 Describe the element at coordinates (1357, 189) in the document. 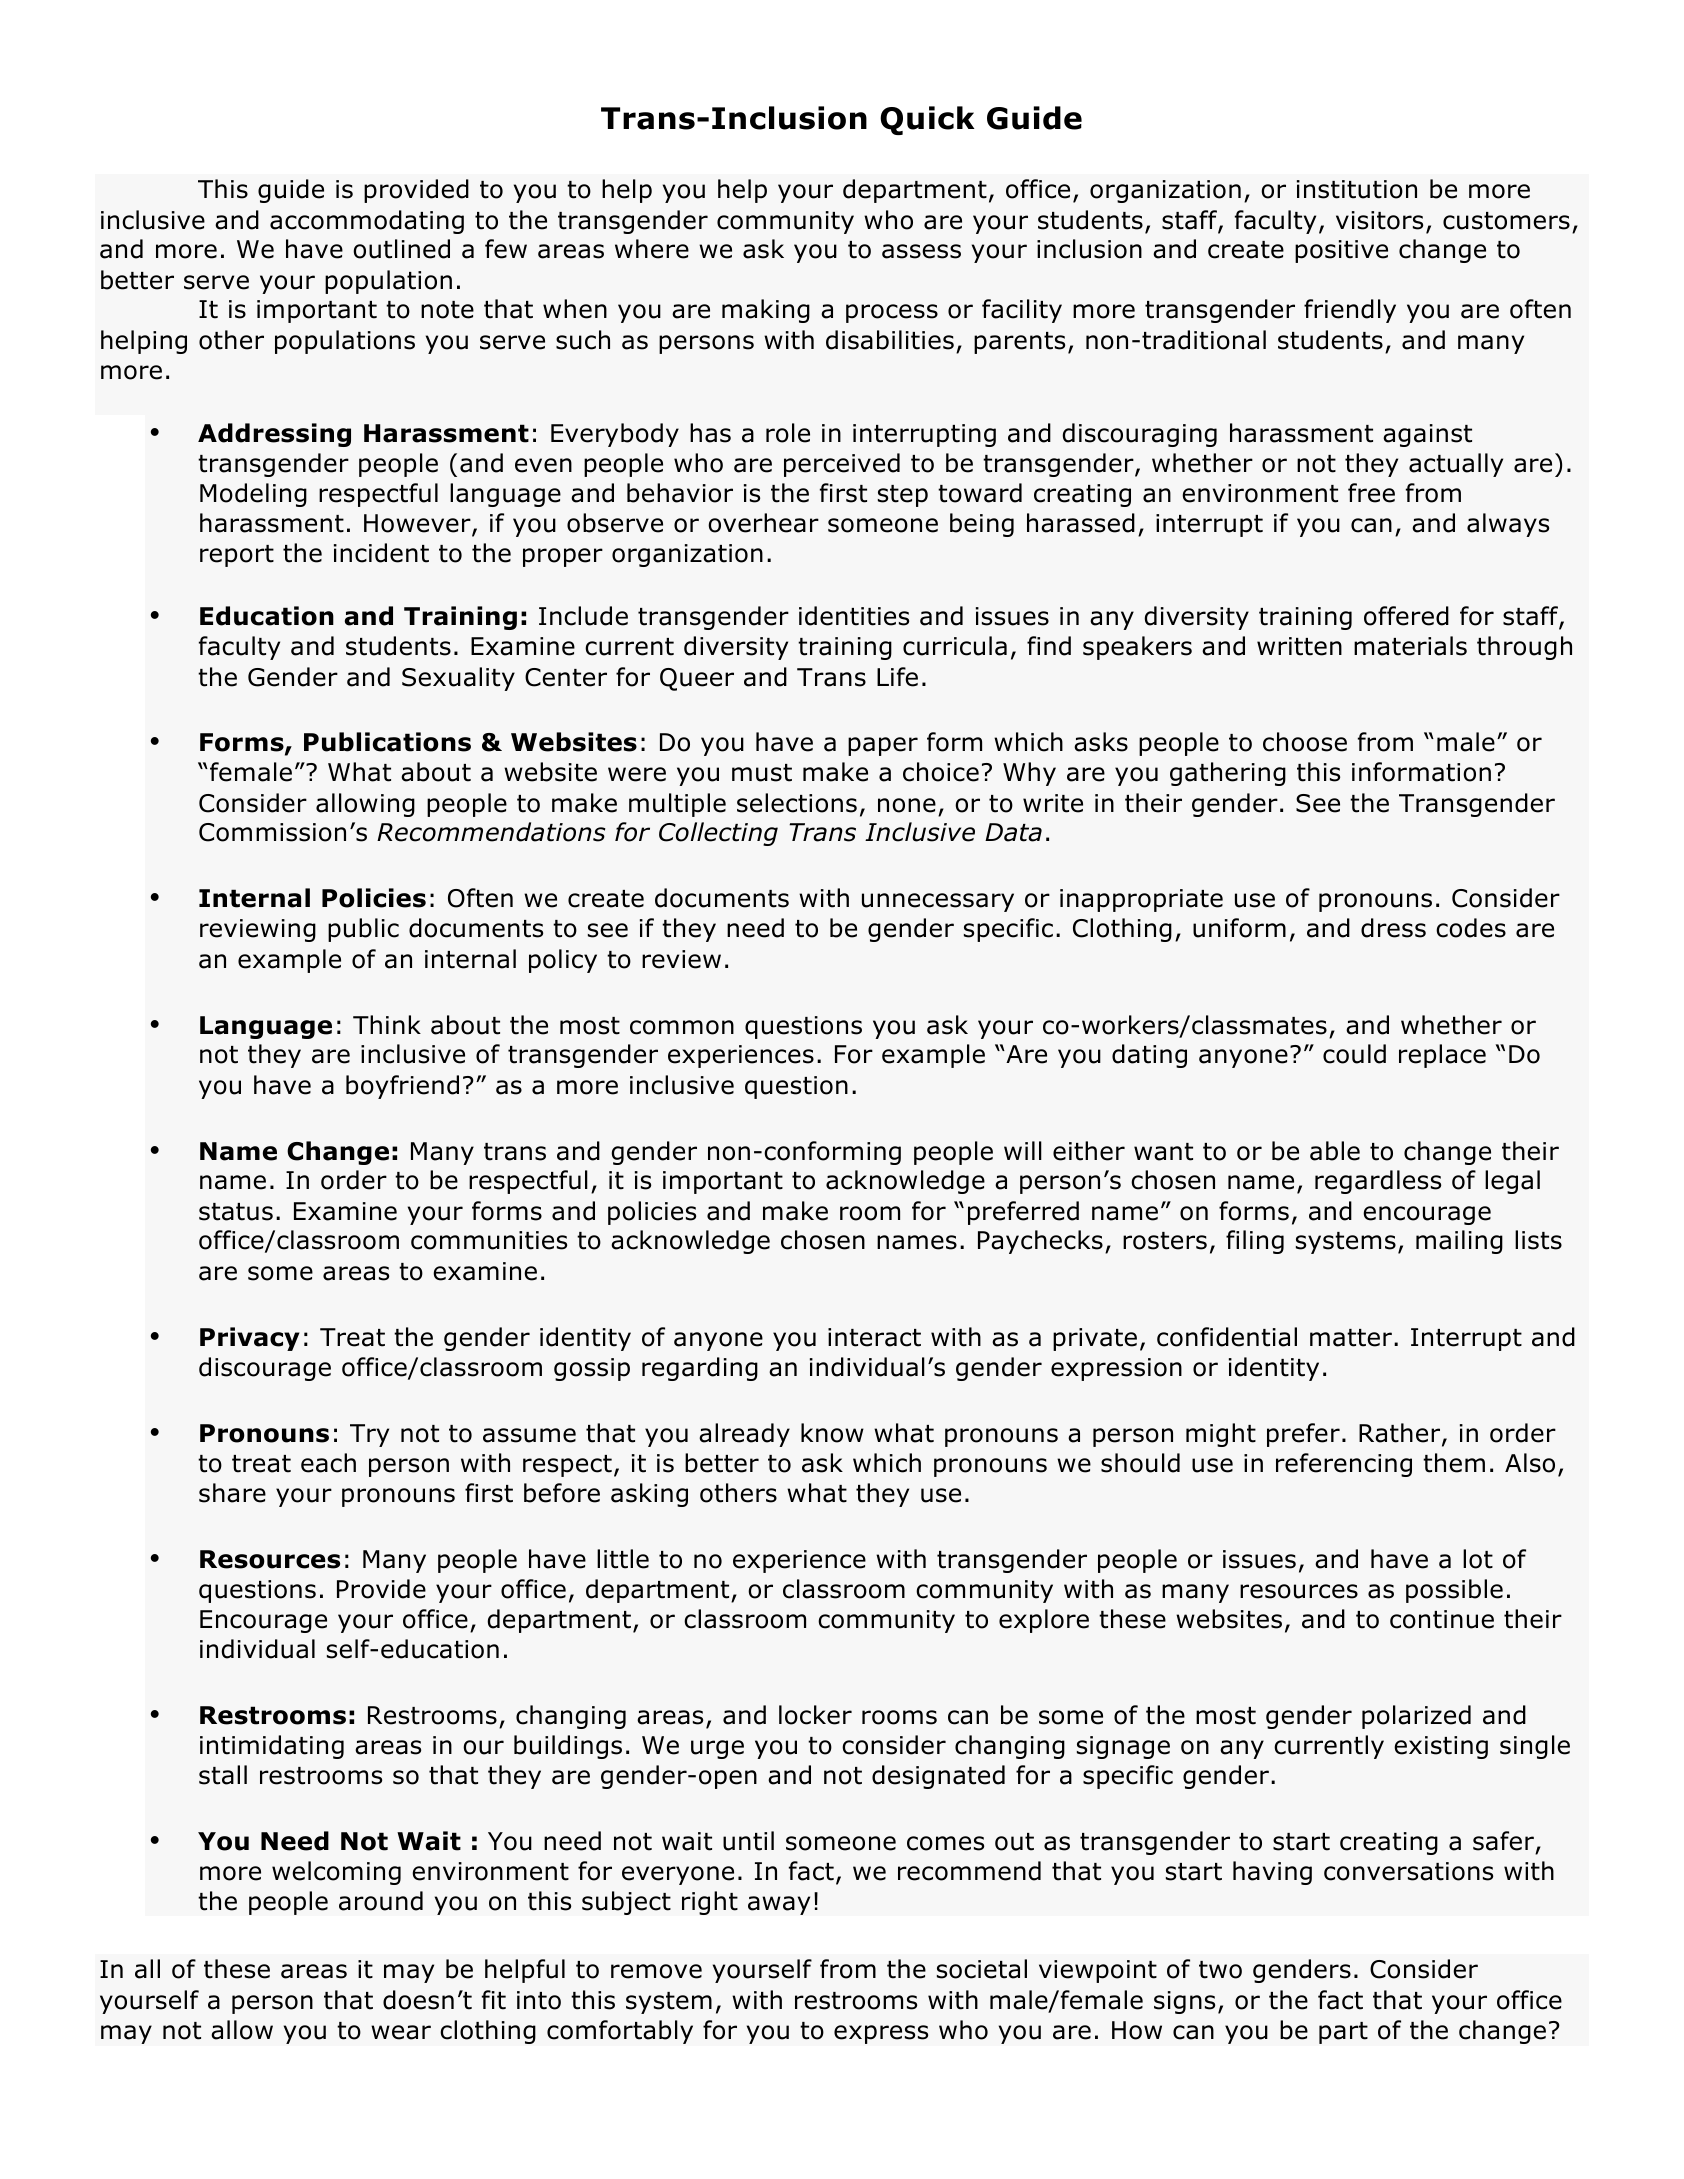

I see `institution` at that location.
